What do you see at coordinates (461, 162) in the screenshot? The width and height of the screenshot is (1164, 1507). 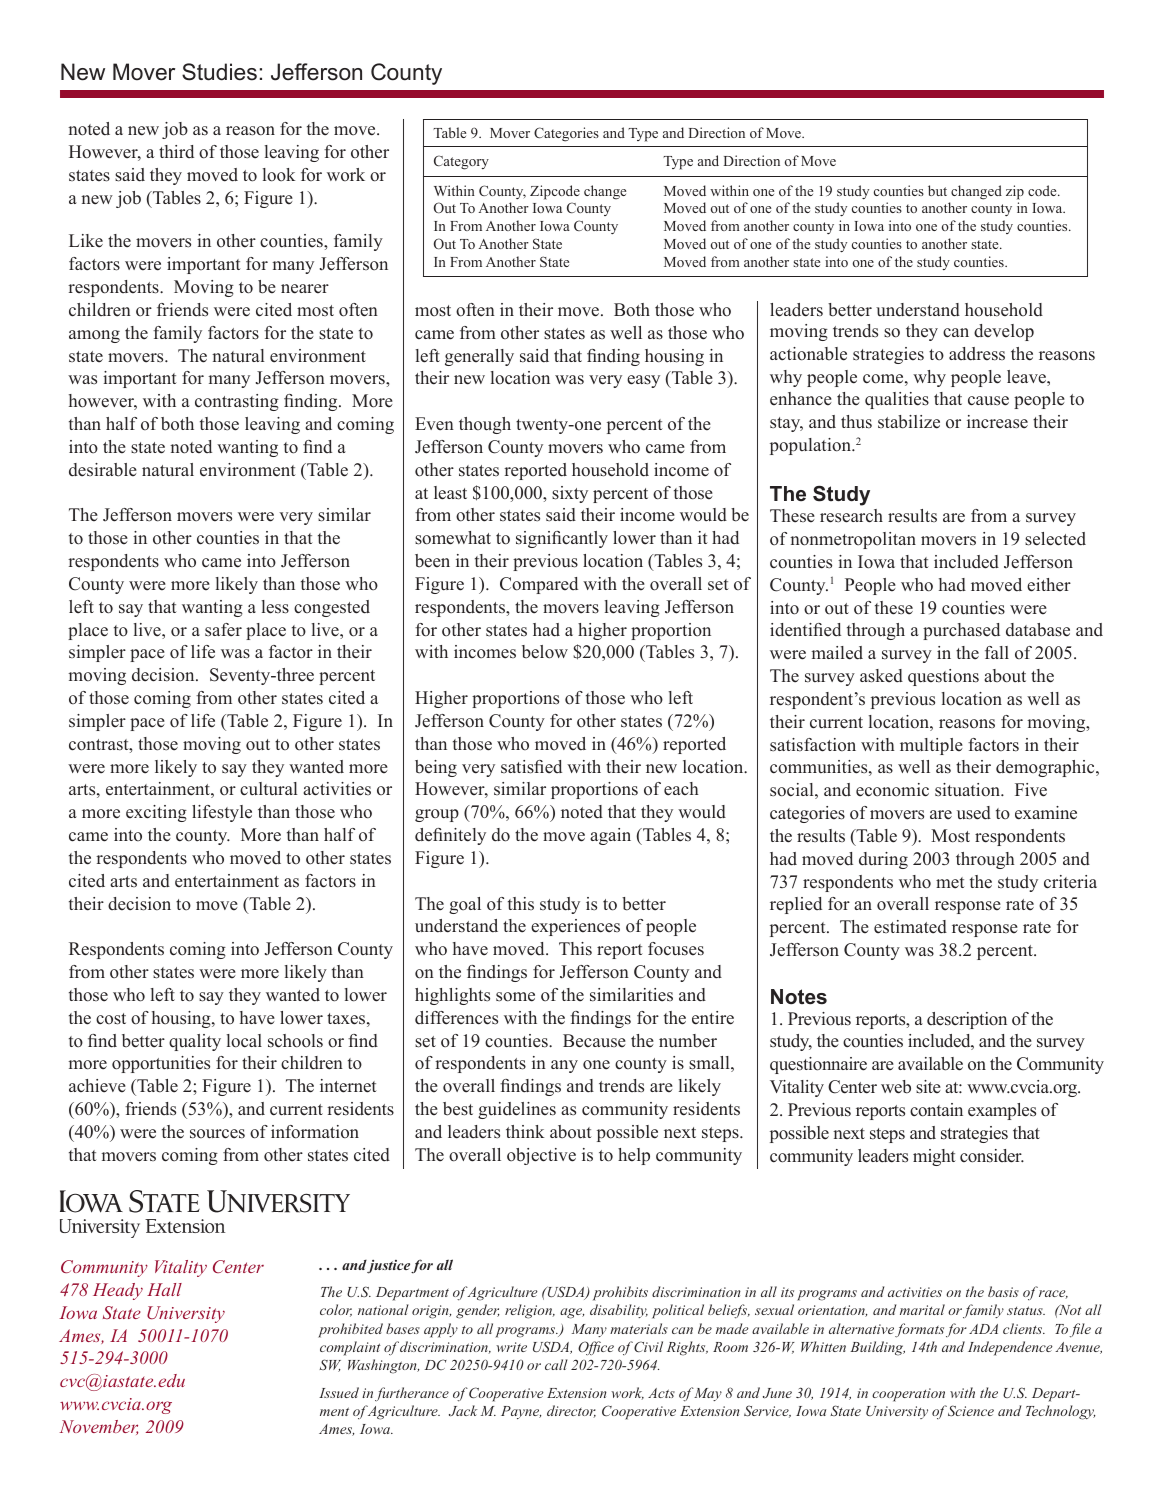 I see `Category` at bounding box center [461, 162].
